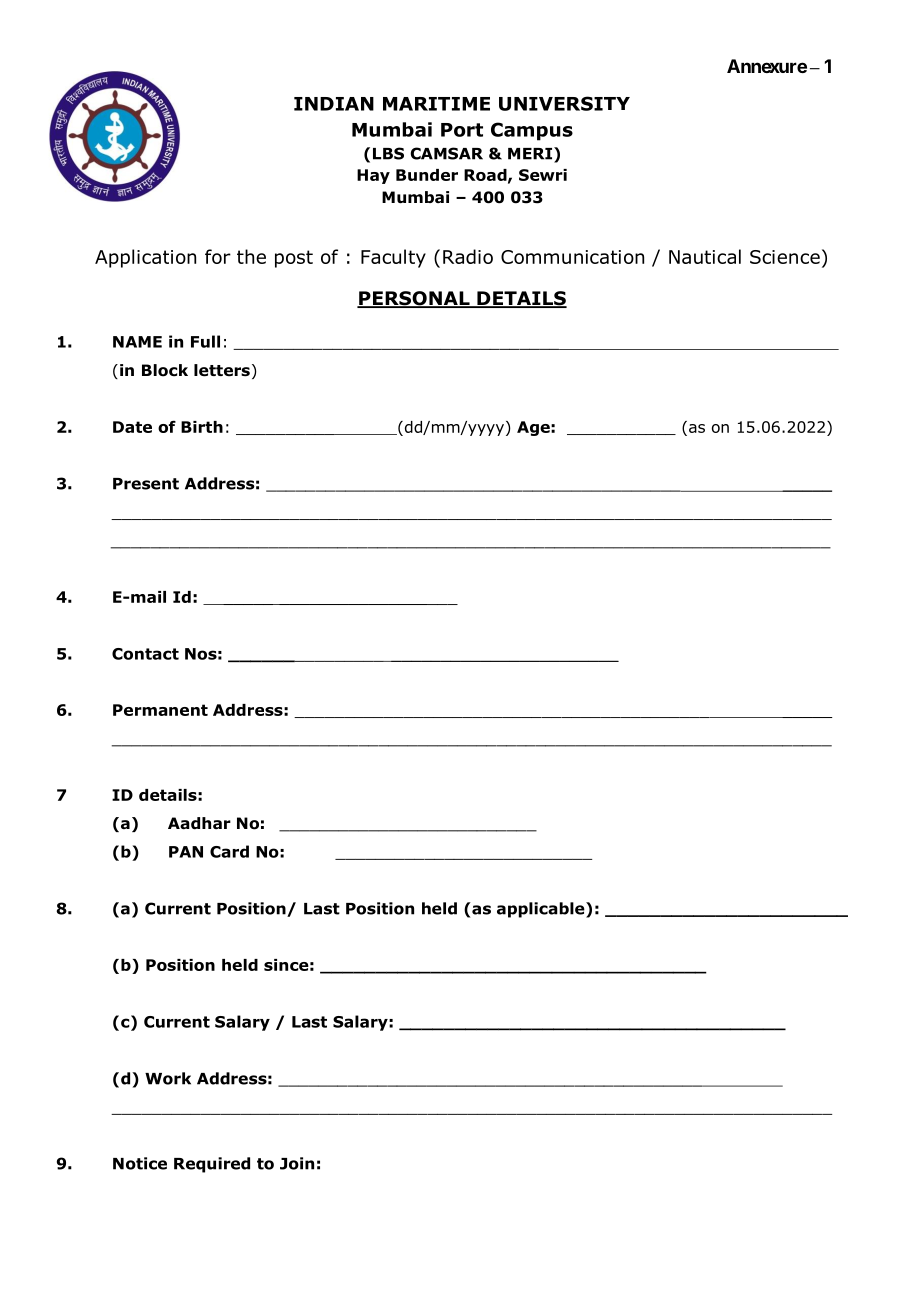 The width and height of the document is (924, 1308). What do you see at coordinates (229, 851) in the document?
I see `Card` at bounding box center [229, 851].
